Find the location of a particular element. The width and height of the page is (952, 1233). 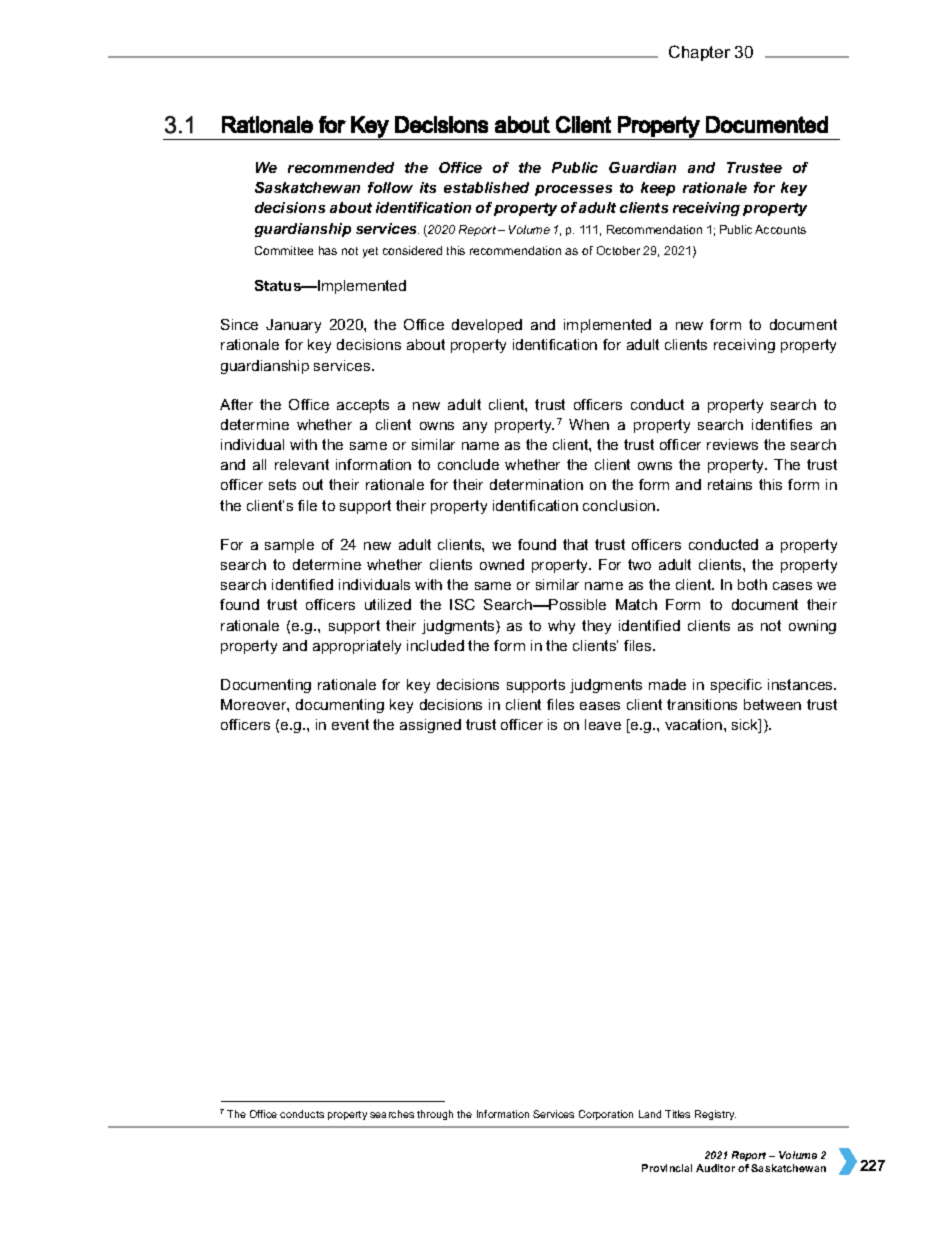

Chapter is located at coordinates (699, 53).
